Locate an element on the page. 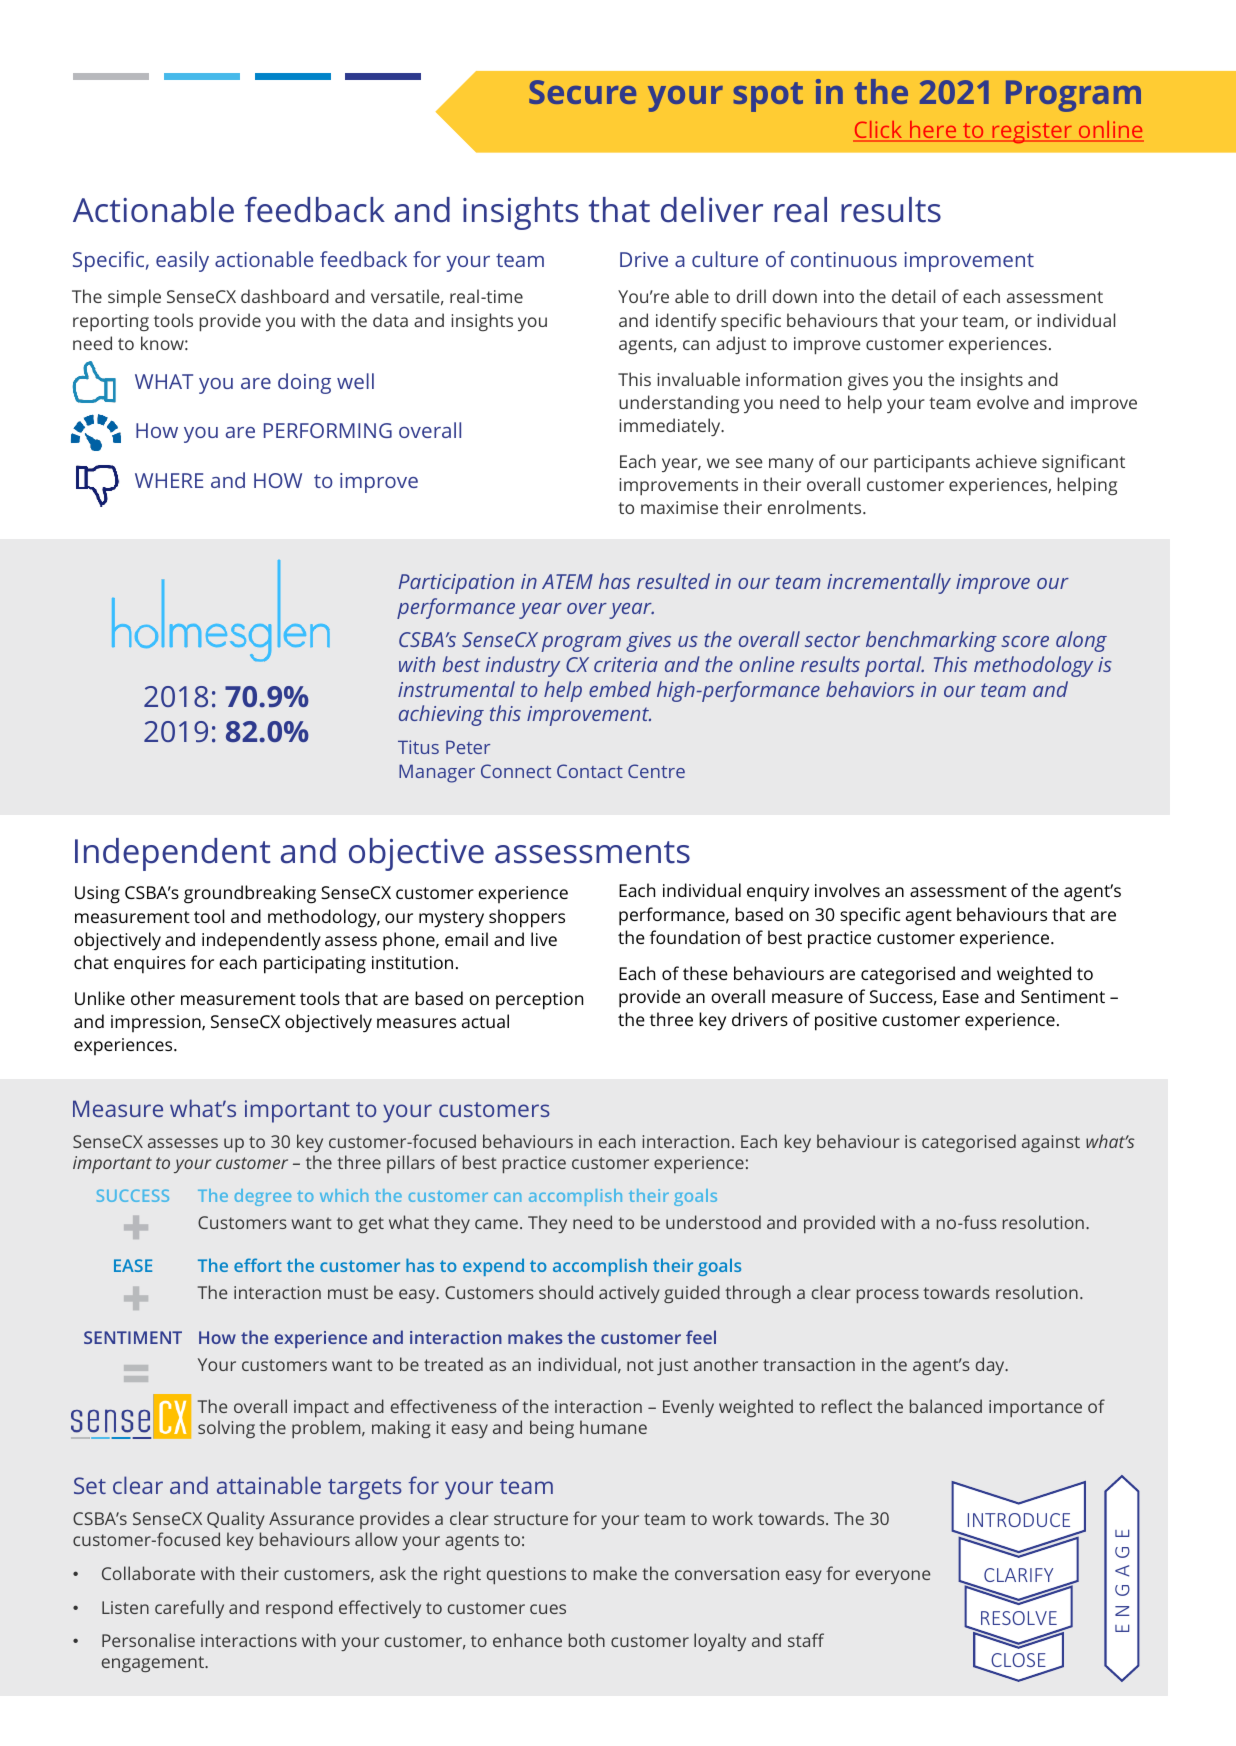  came is located at coordinates (496, 1224).
